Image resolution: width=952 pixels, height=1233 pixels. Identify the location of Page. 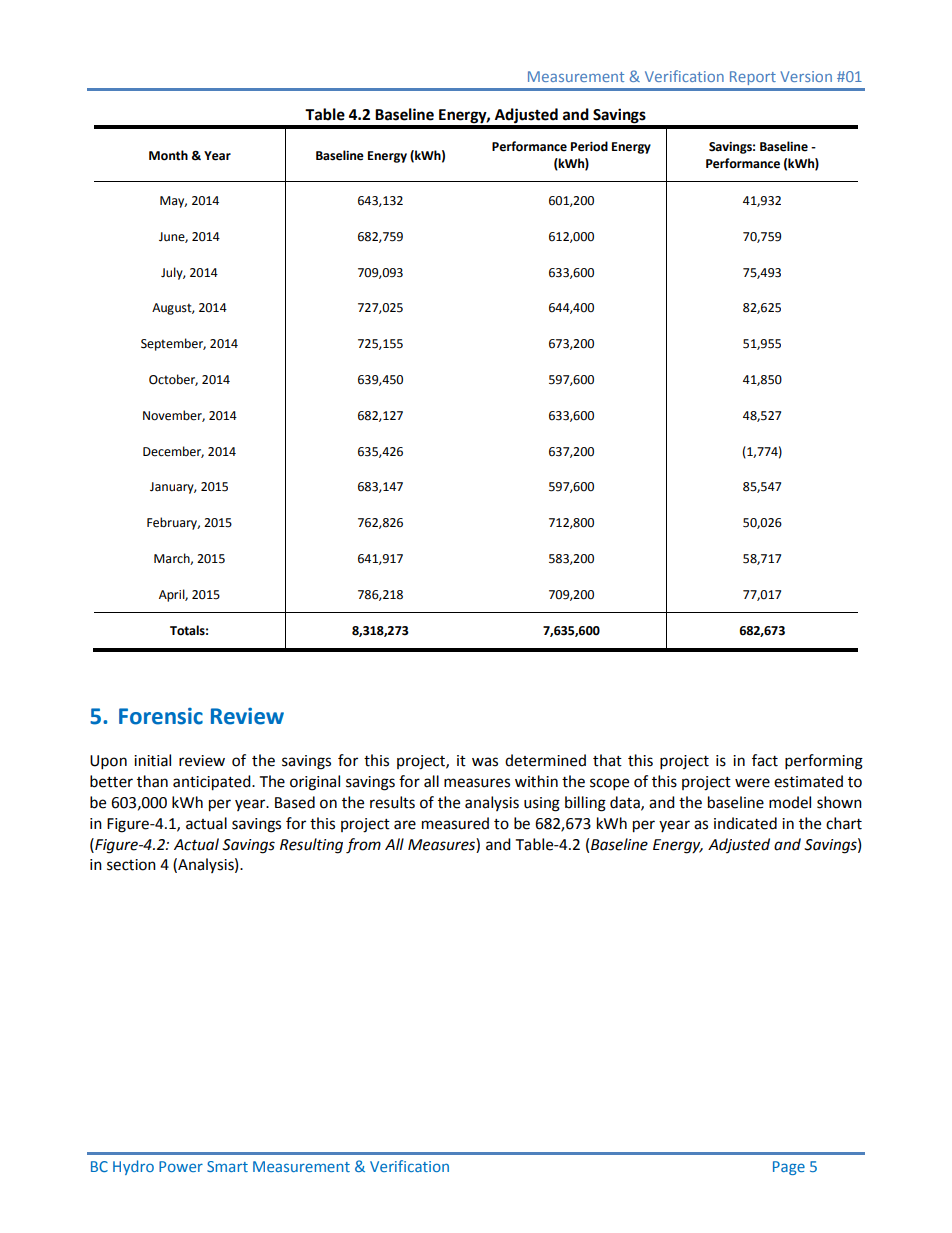
(789, 1168).
